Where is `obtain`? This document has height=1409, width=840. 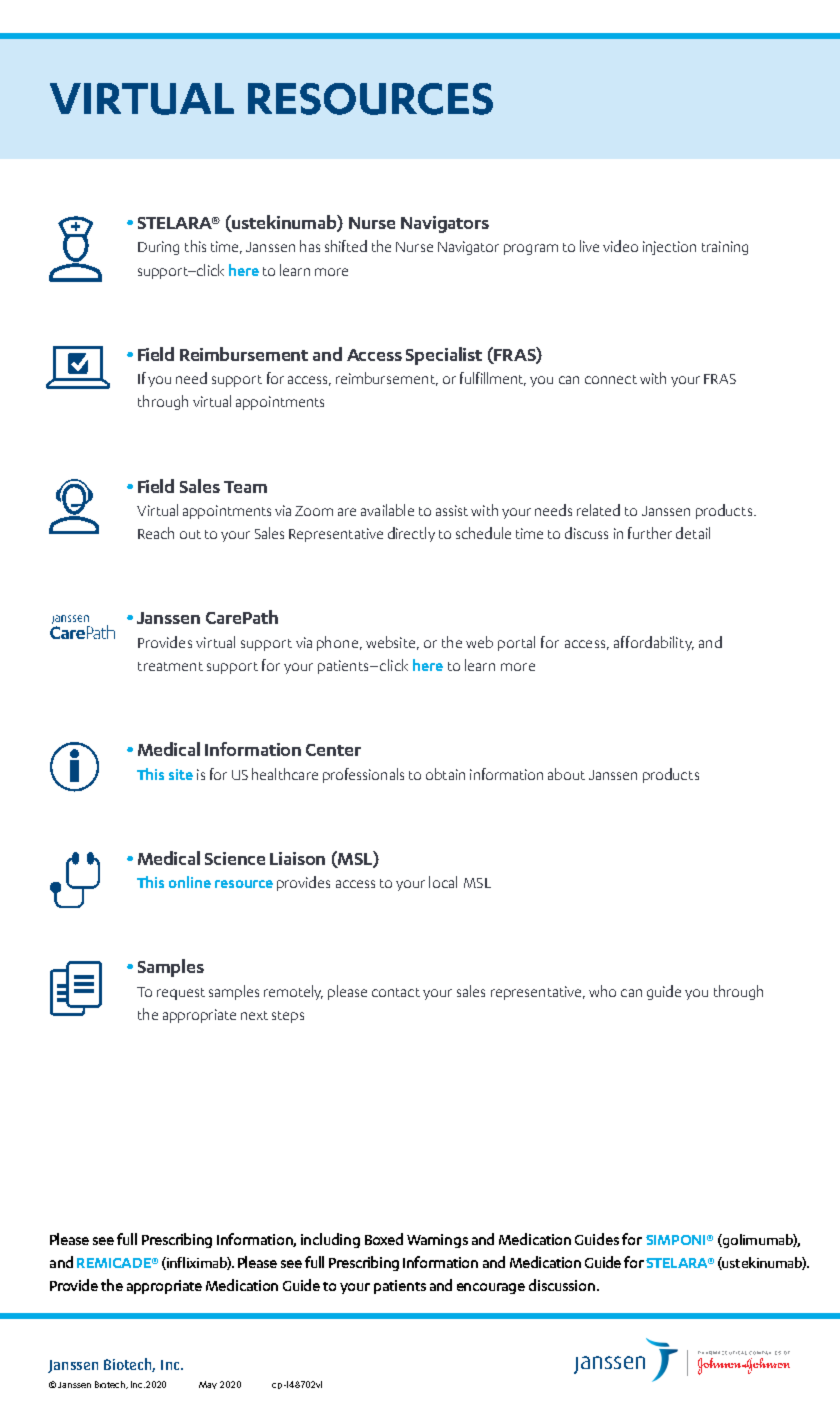
obtain is located at coordinates (445, 774).
